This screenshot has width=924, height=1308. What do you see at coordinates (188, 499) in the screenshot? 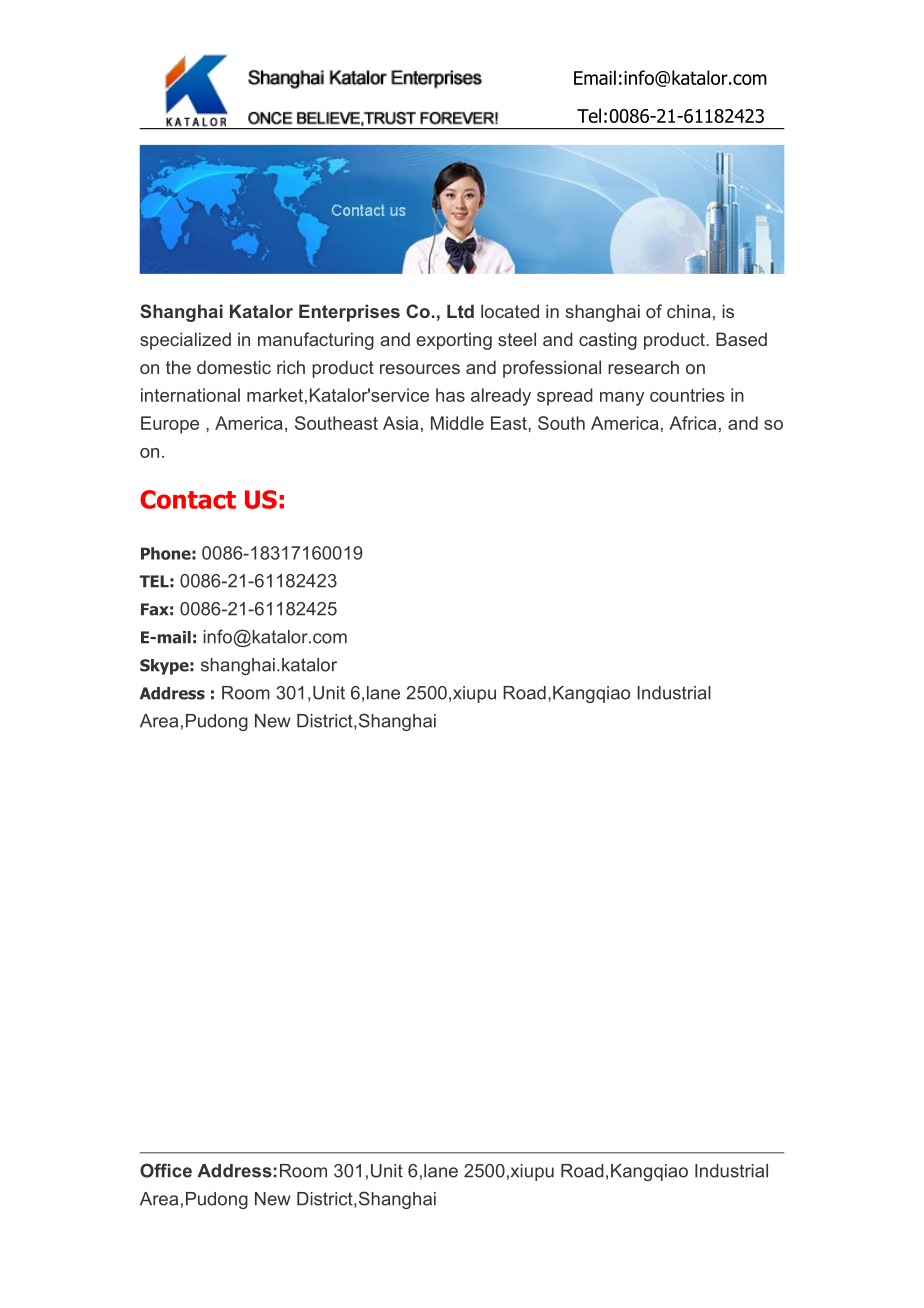
I see `Contact` at bounding box center [188, 499].
